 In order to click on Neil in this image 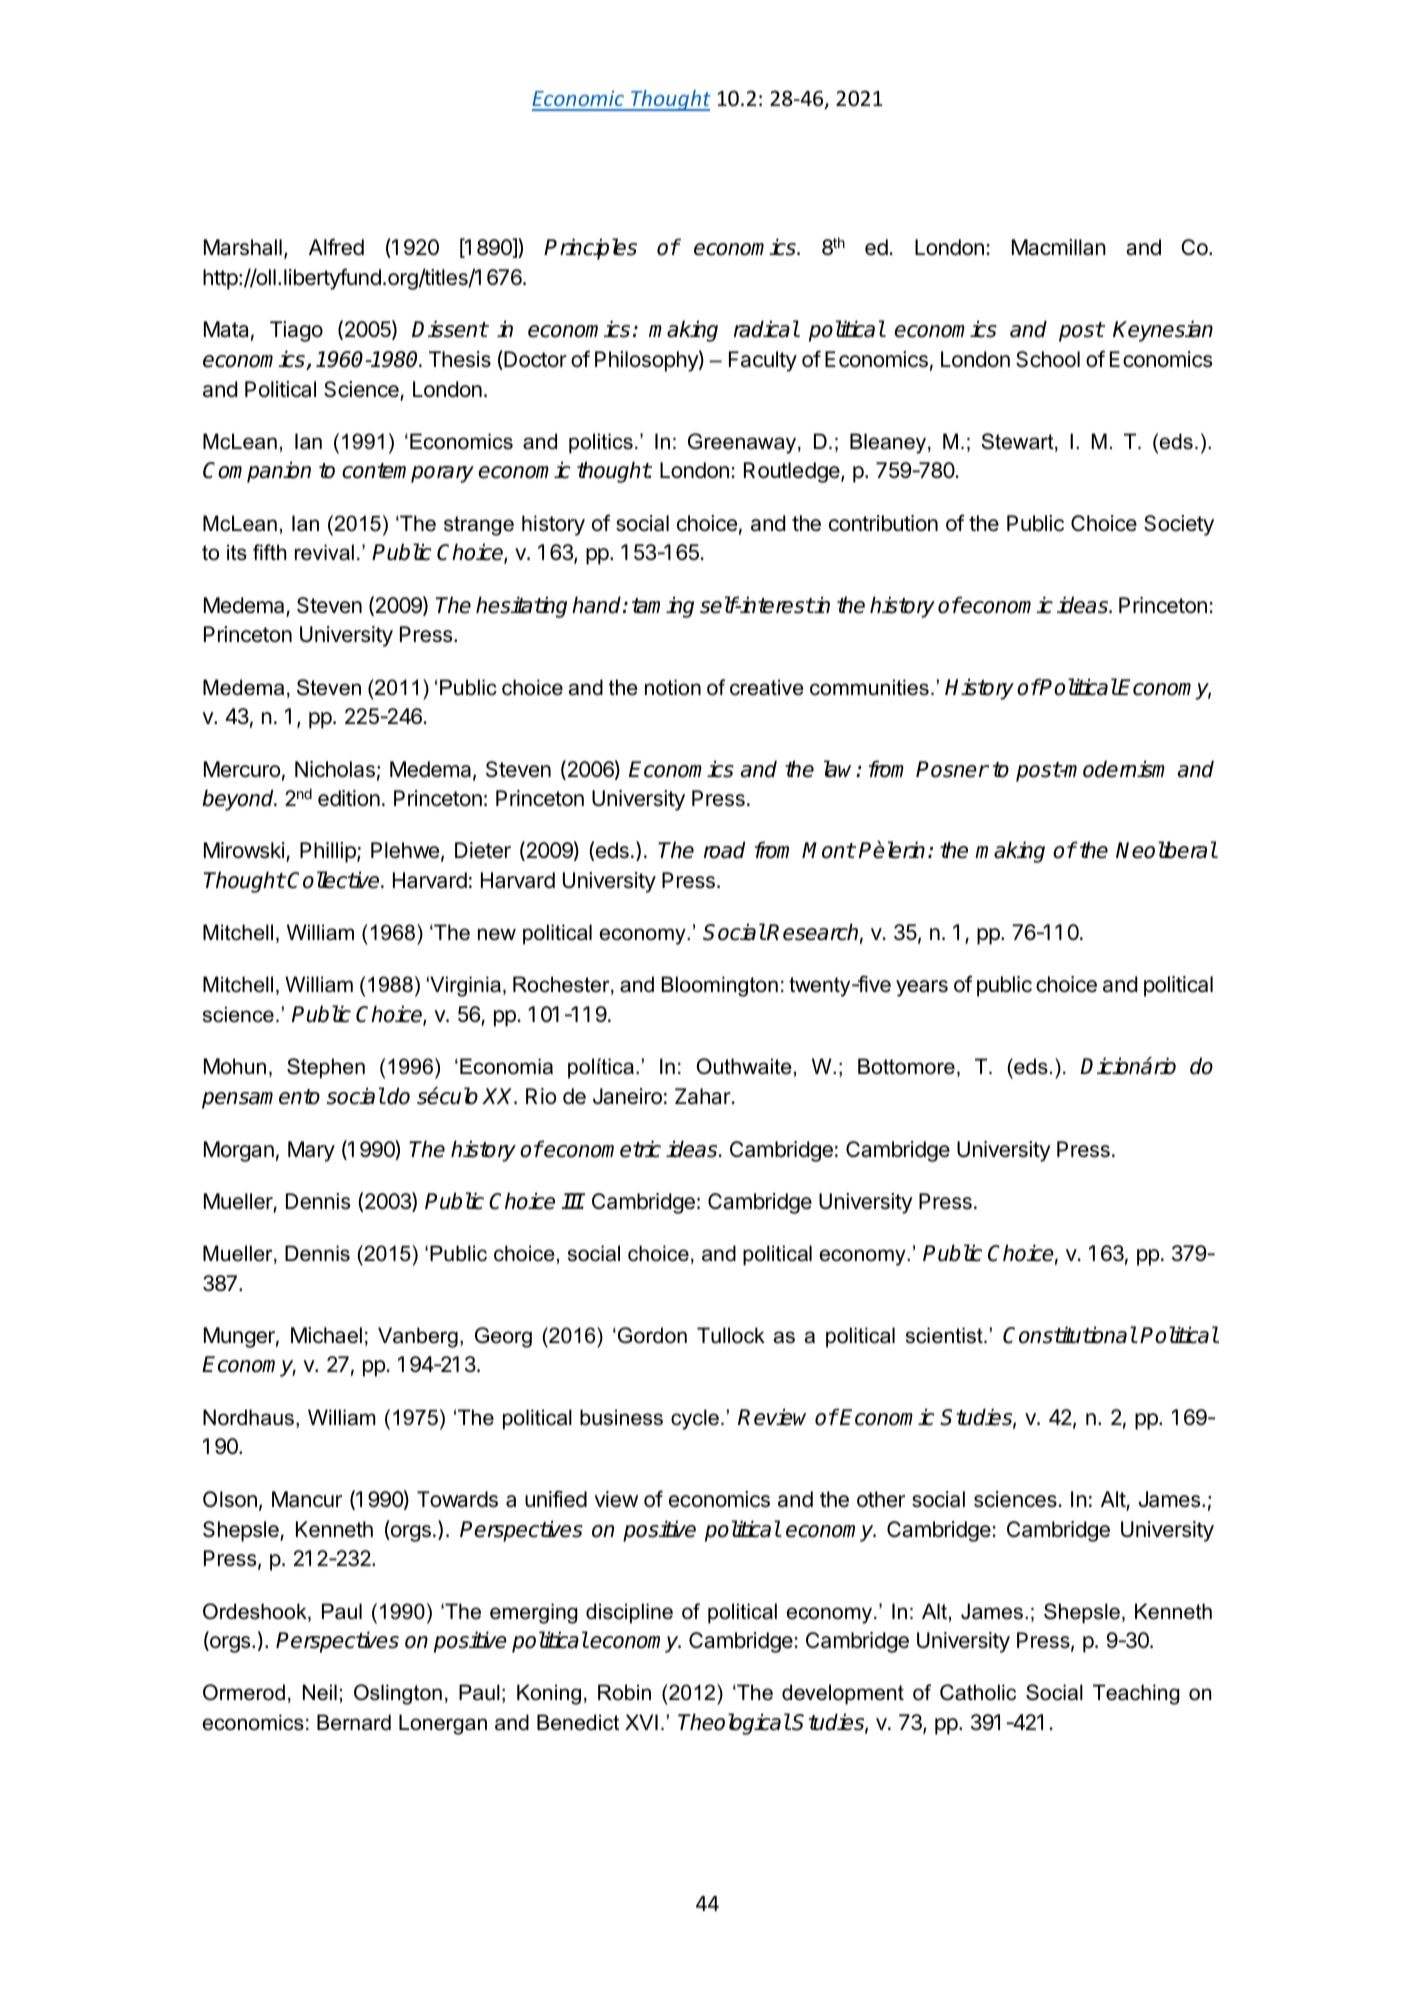, I will do `click(320, 1692)`.
